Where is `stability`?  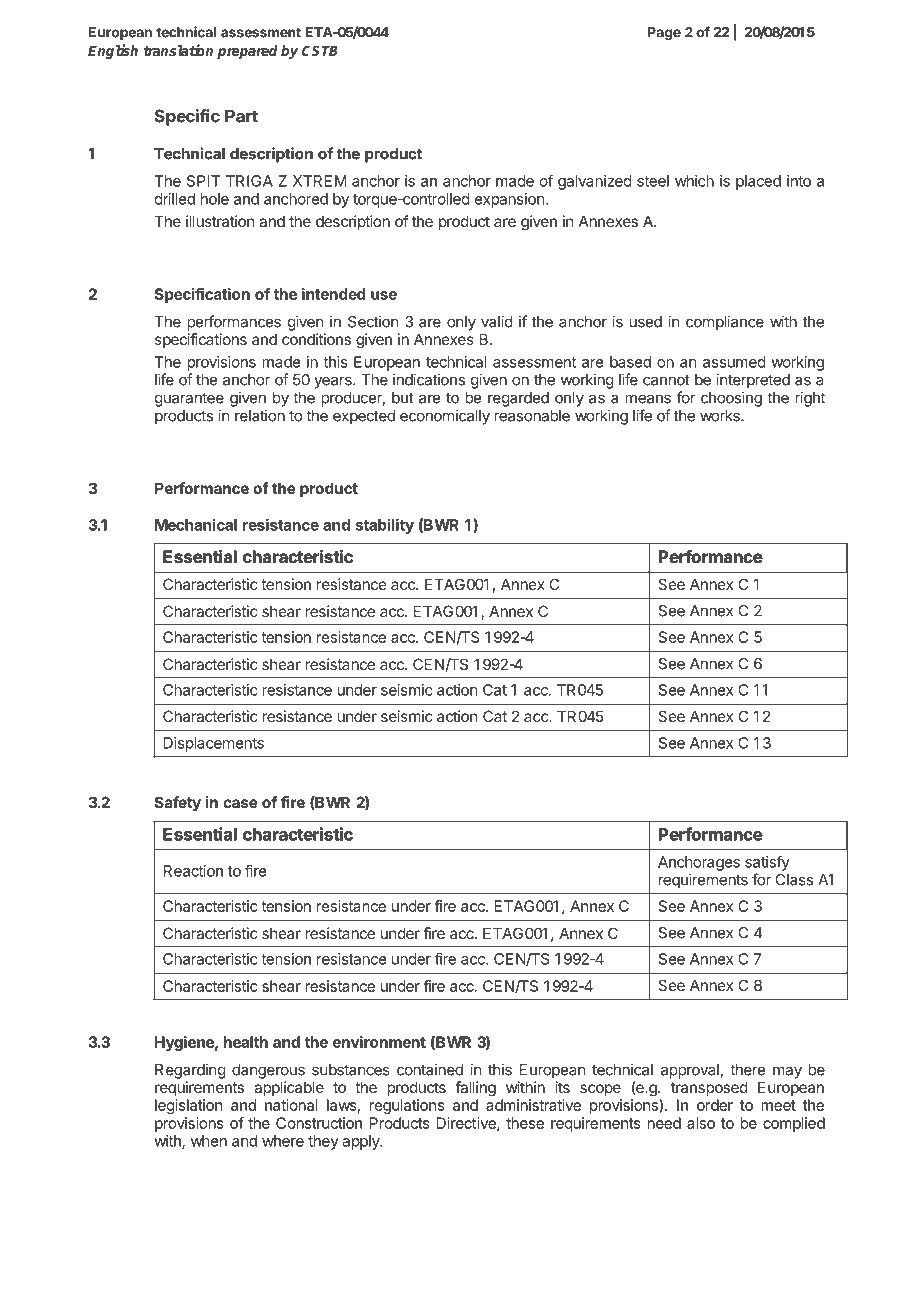
stability is located at coordinates (384, 526).
